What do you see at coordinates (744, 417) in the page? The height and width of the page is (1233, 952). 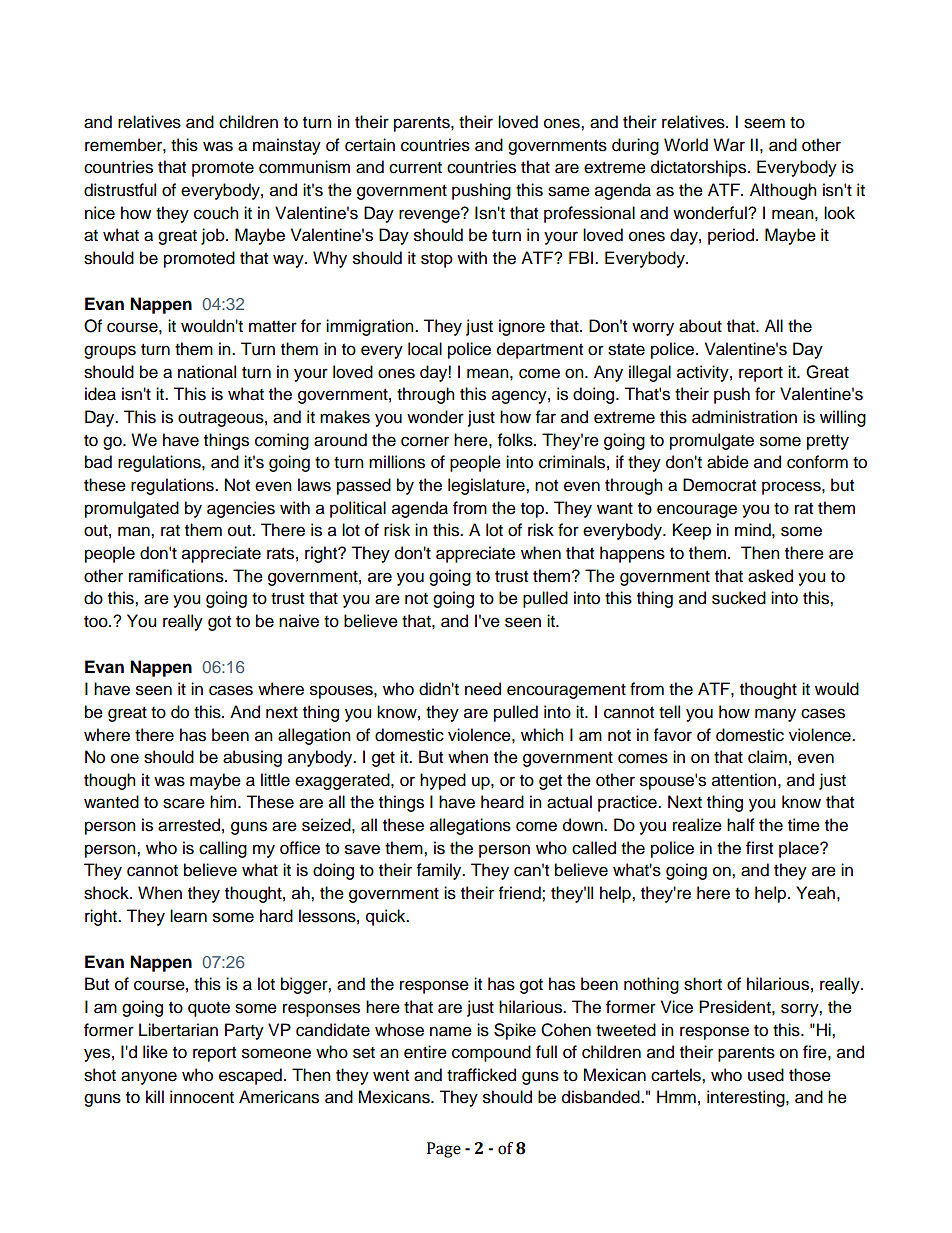 I see `administration` at bounding box center [744, 417].
